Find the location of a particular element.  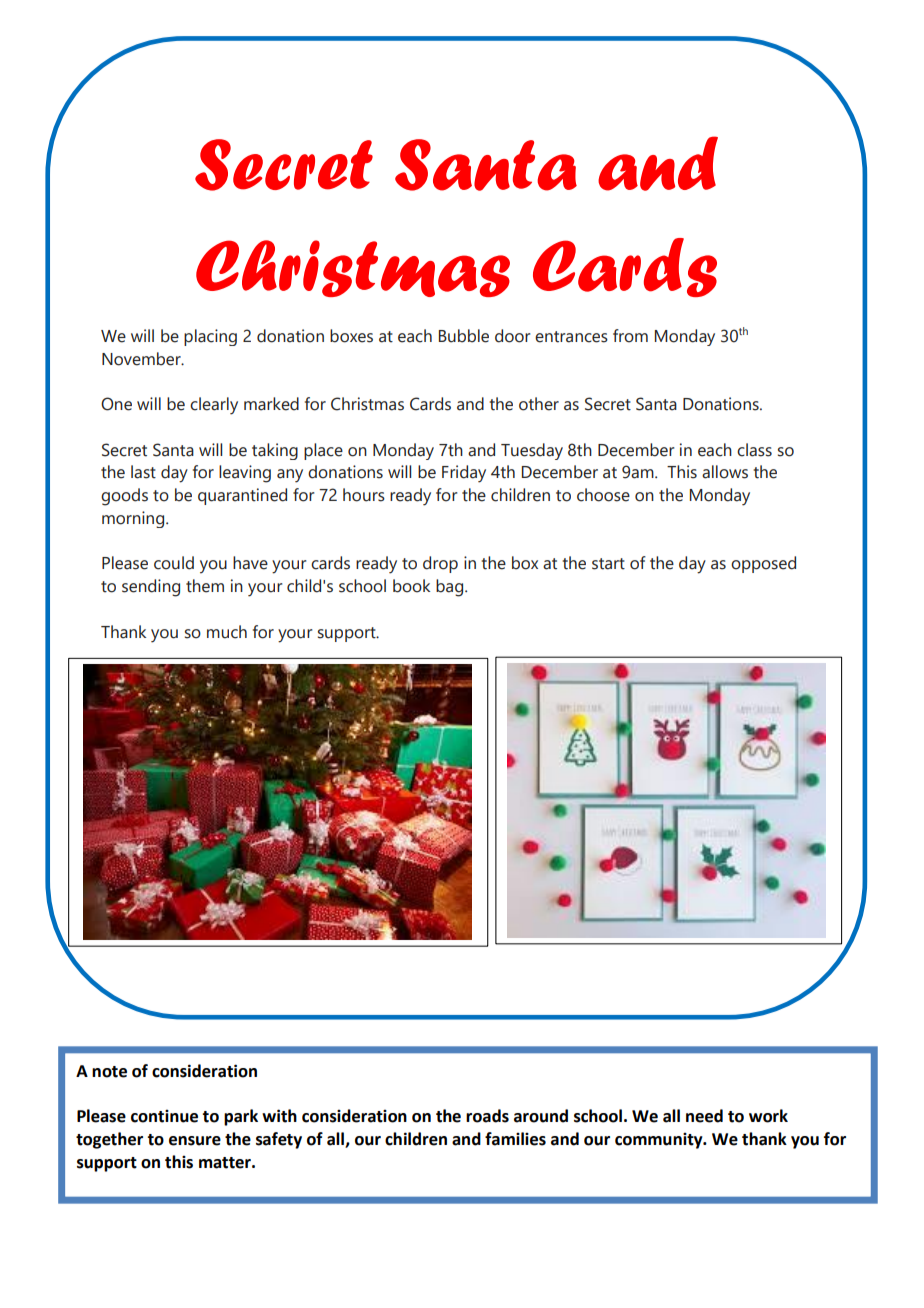

much is located at coordinates (227, 632).
